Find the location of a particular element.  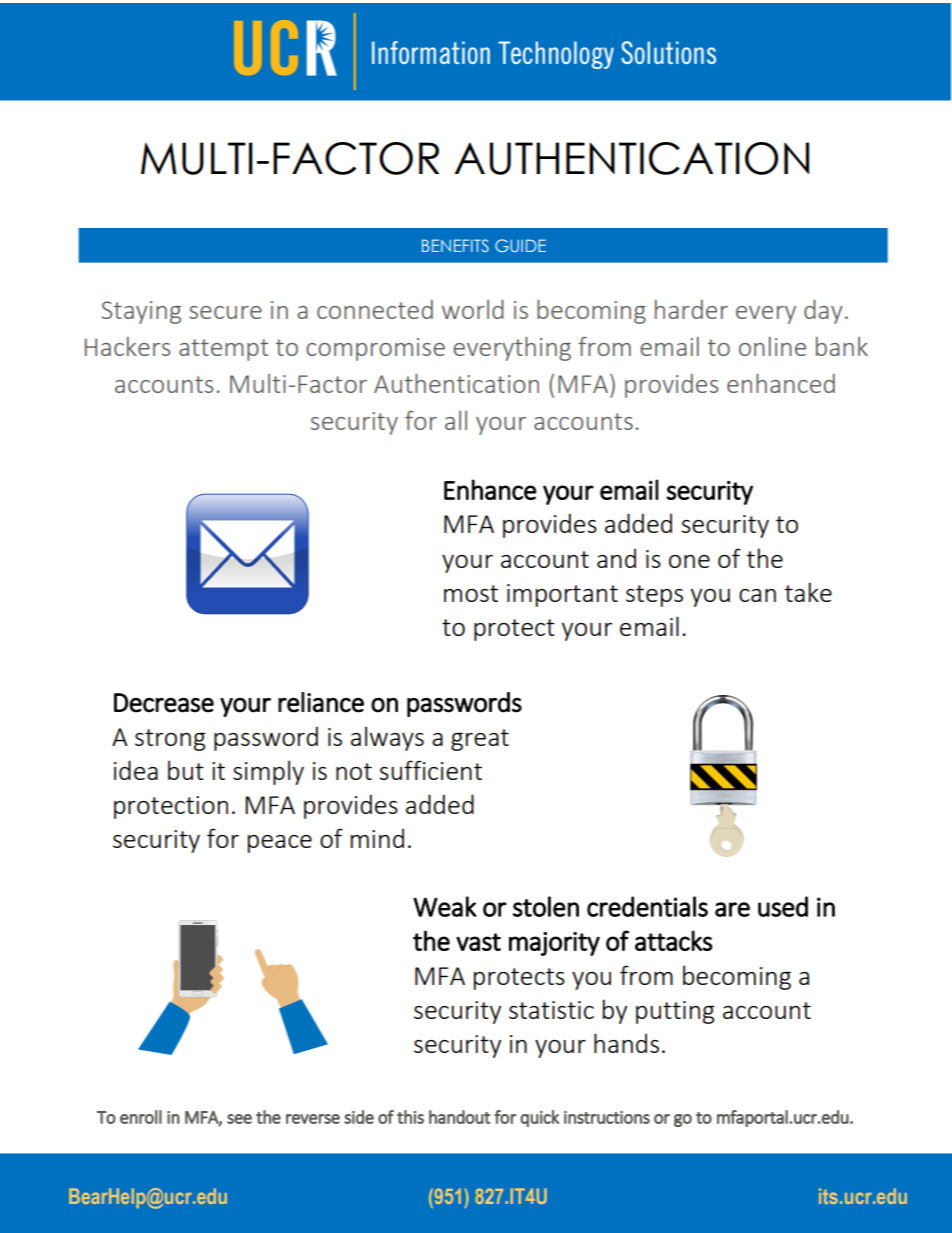

handout is located at coordinates (459, 1117).
